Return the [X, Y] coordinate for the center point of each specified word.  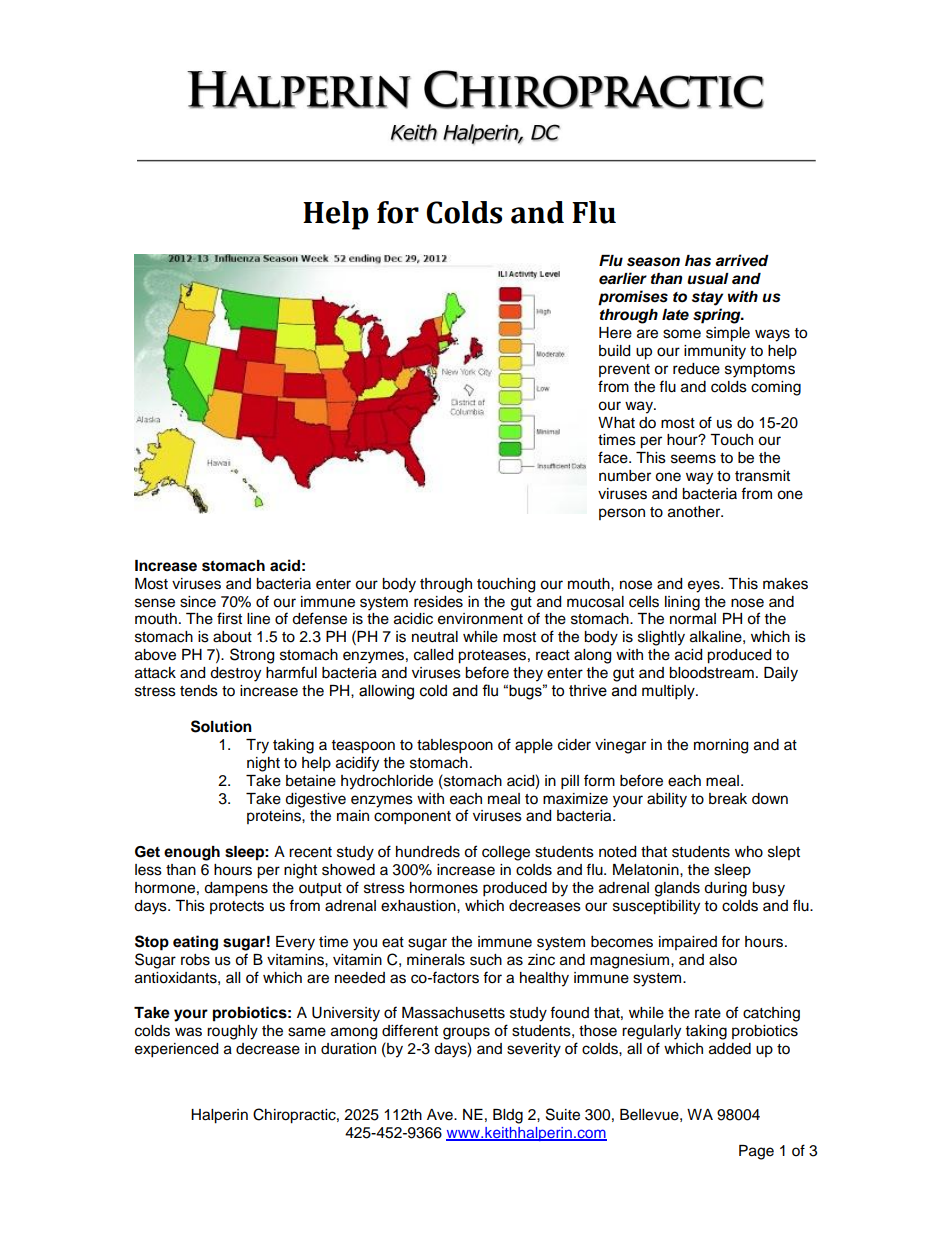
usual [708, 279]
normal [693, 619]
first [229, 618]
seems [693, 459]
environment [480, 619]
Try [257, 746]
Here [615, 333]
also [723, 960]
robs [195, 960]
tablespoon [455, 746]
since [198, 602]
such [486, 960]
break [728, 799]
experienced [176, 1050]
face [614, 457]
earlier [623, 278]
